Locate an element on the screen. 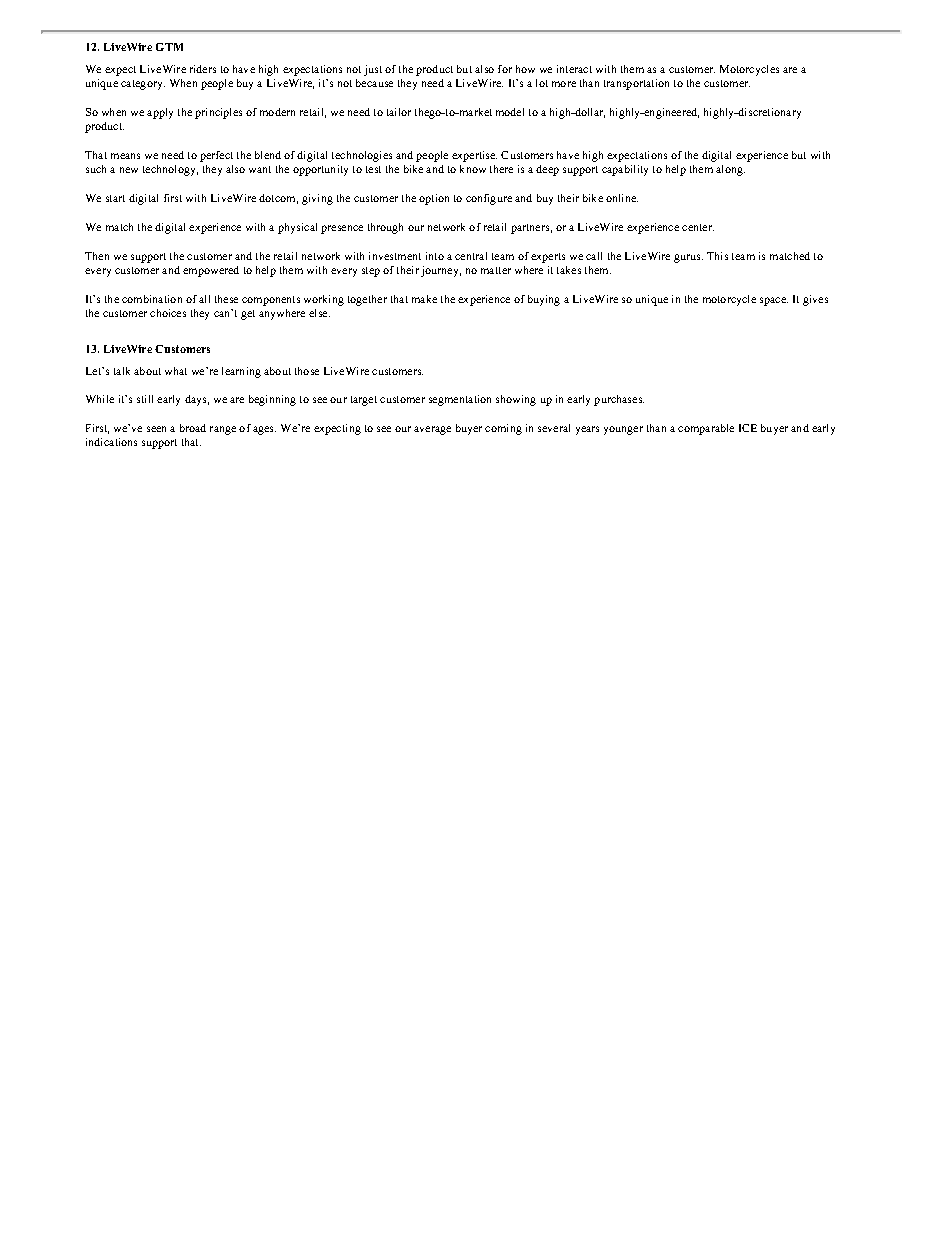 The image size is (952, 1233). choices is located at coordinates (168, 313).
